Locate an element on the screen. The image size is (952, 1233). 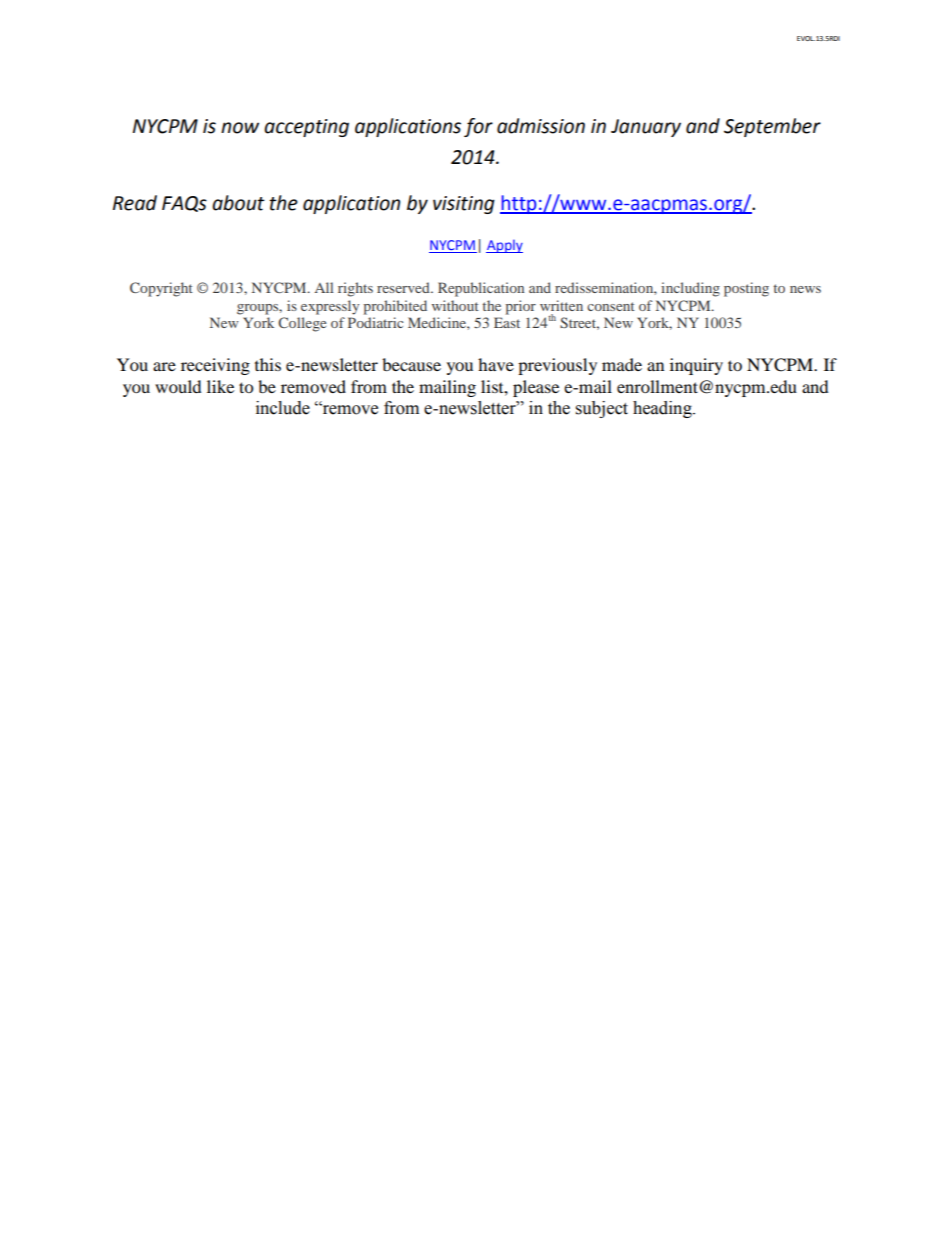
Apply is located at coordinates (504, 246).
